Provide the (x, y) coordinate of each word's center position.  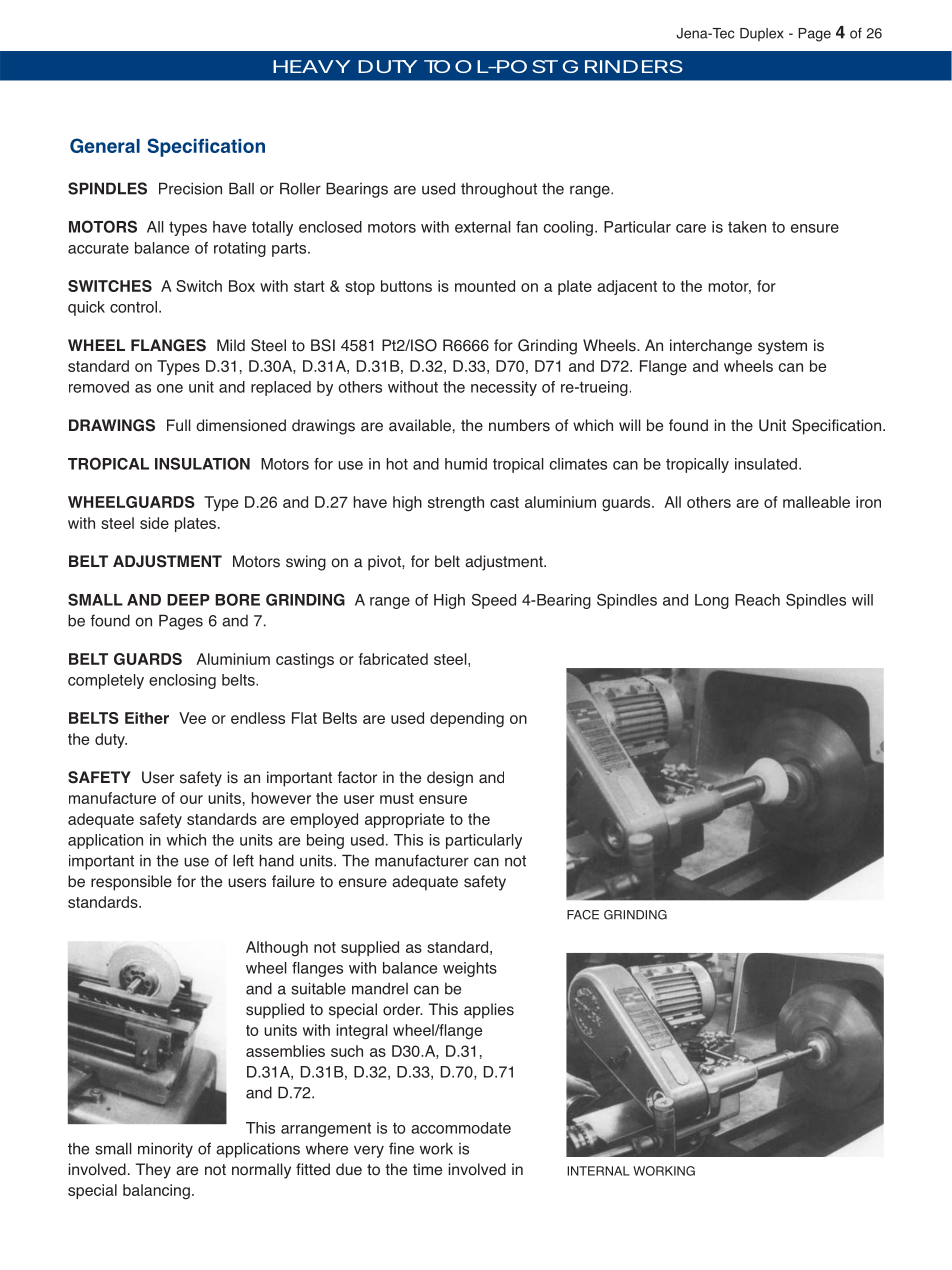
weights (470, 969)
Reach (757, 600)
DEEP (188, 600)
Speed (494, 601)
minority (165, 1150)
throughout (499, 190)
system (782, 347)
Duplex (762, 34)
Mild (231, 345)
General (105, 145)
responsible (131, 883)
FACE (583, 915)
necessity (504, 388)
